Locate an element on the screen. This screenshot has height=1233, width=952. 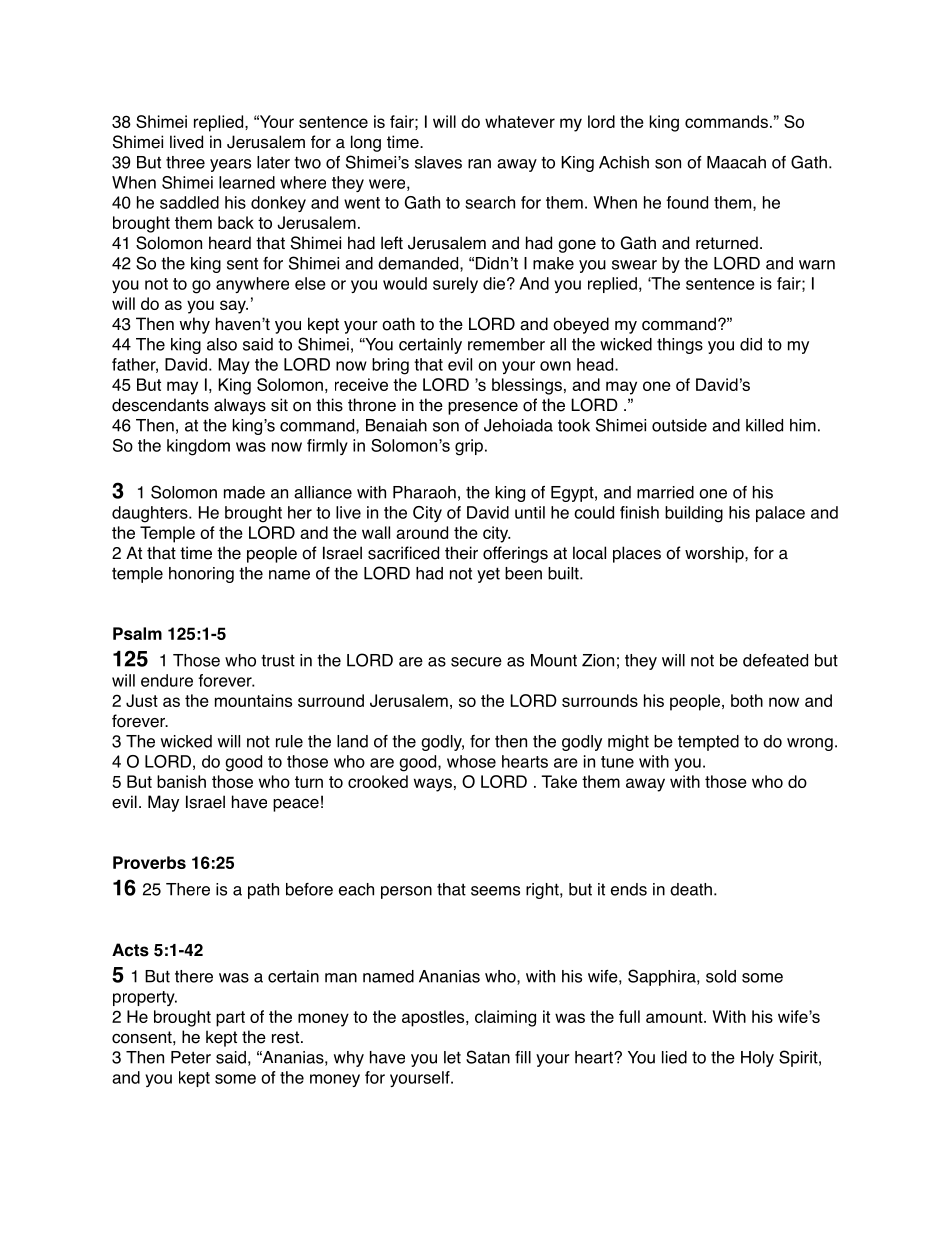
ran is located at coordinates (479, 164).
